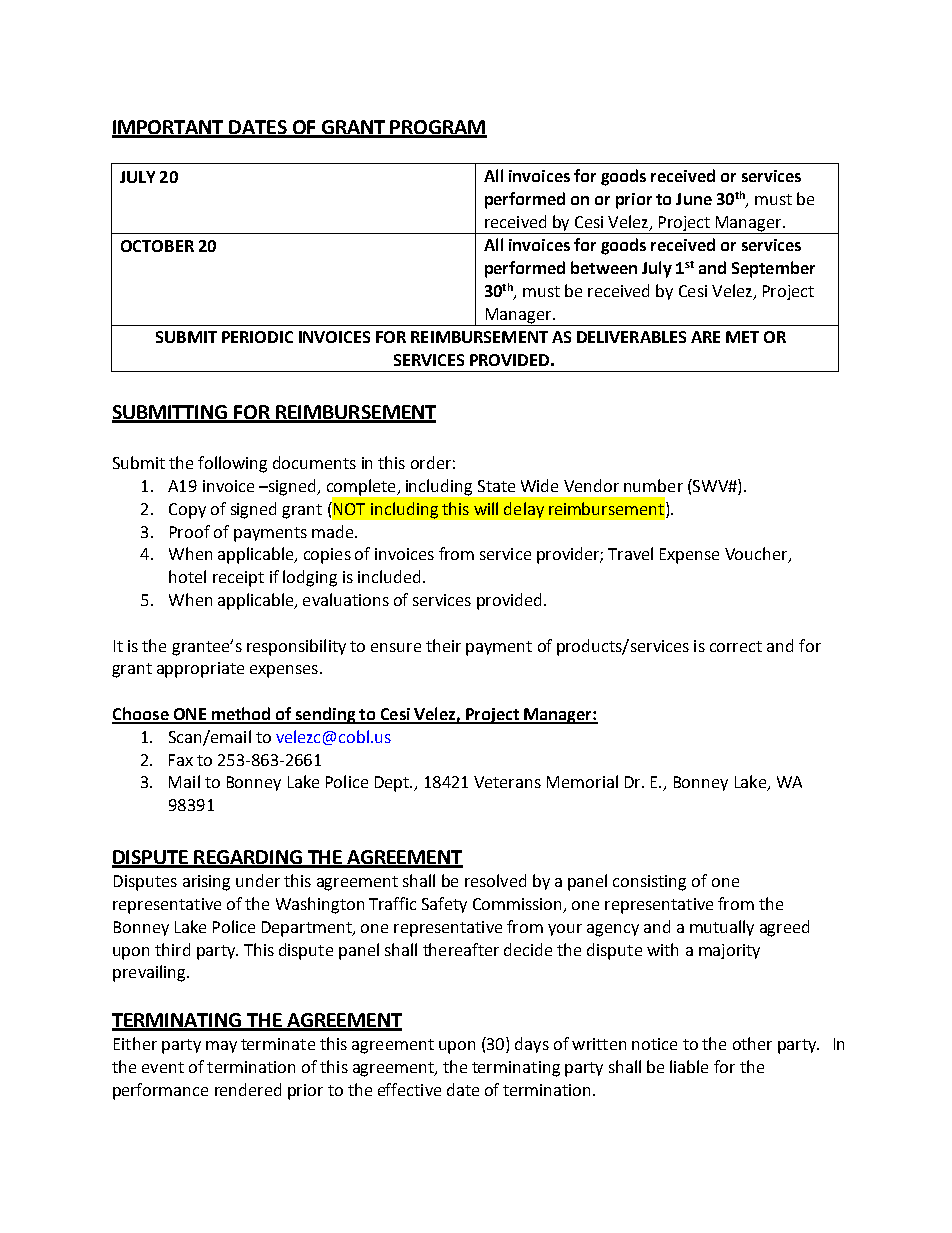 The height and width of the image is (1233, 952). What do you see at coordinates (631, 337) in the image?
I see `DELIVERABLES` at bounding box center [631, 337].
